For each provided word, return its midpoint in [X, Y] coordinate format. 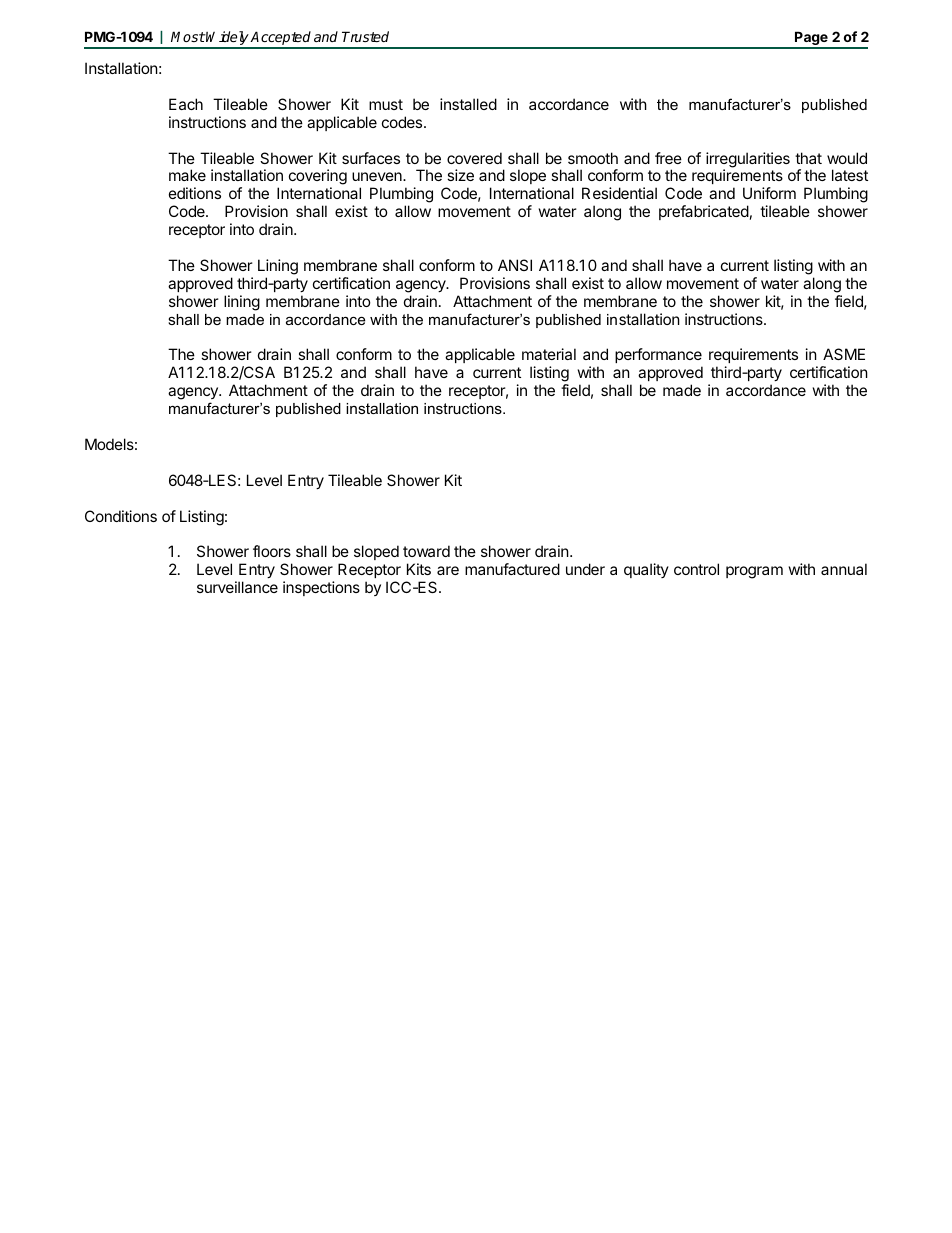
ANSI [515, 265]
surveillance [237, 587]
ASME [844, 354]
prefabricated [704, 212]
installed [468, 104]
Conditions [121, 516]
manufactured [512, 569]
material [549, 354]
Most [188, 36]
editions [195, 193]
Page [811, 39]
